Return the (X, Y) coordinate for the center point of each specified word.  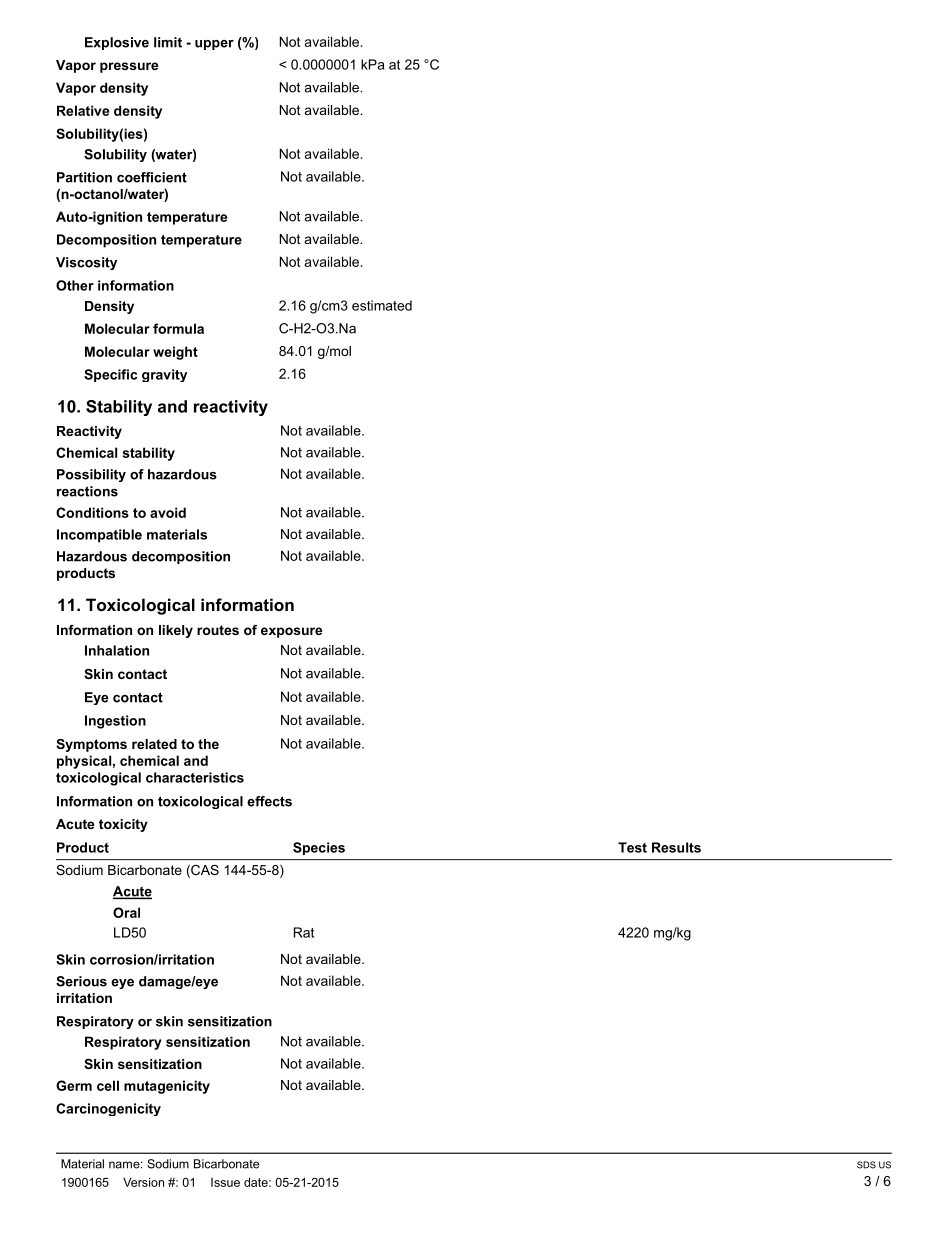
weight (175, 353)
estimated (382, 305)
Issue (225, 1182)
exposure (291, 632)
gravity (164, 375)
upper (214, 45)
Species (319, 848)
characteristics (195, 777)
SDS (866, 1165)
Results (676, 847)
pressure (129, 67)
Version (143, 1182)
